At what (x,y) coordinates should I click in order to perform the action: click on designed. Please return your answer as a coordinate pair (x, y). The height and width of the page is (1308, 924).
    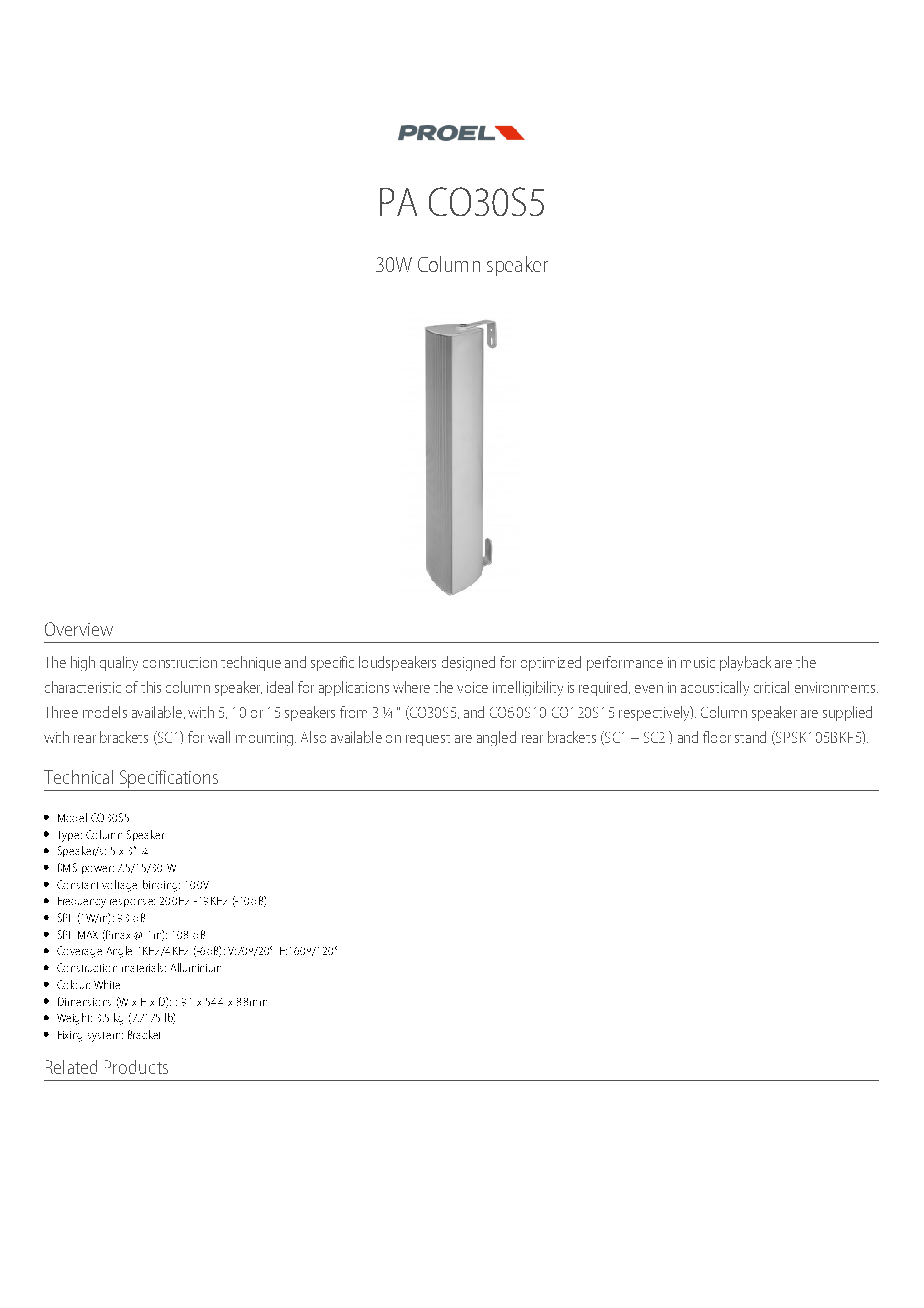
    Looking at the image, I should click on (468, 663).
